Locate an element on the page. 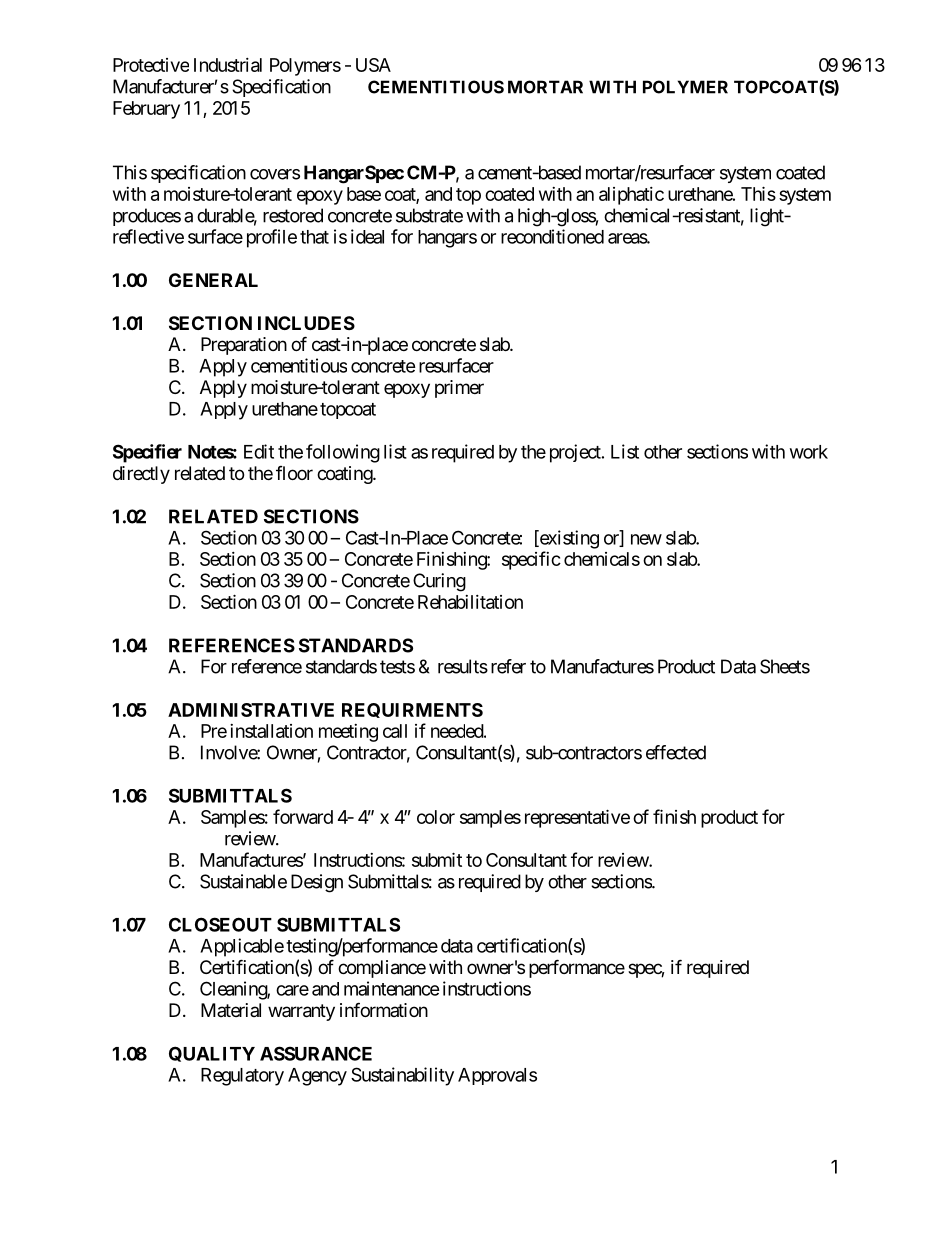  new is located at coordinates (646, 539).
